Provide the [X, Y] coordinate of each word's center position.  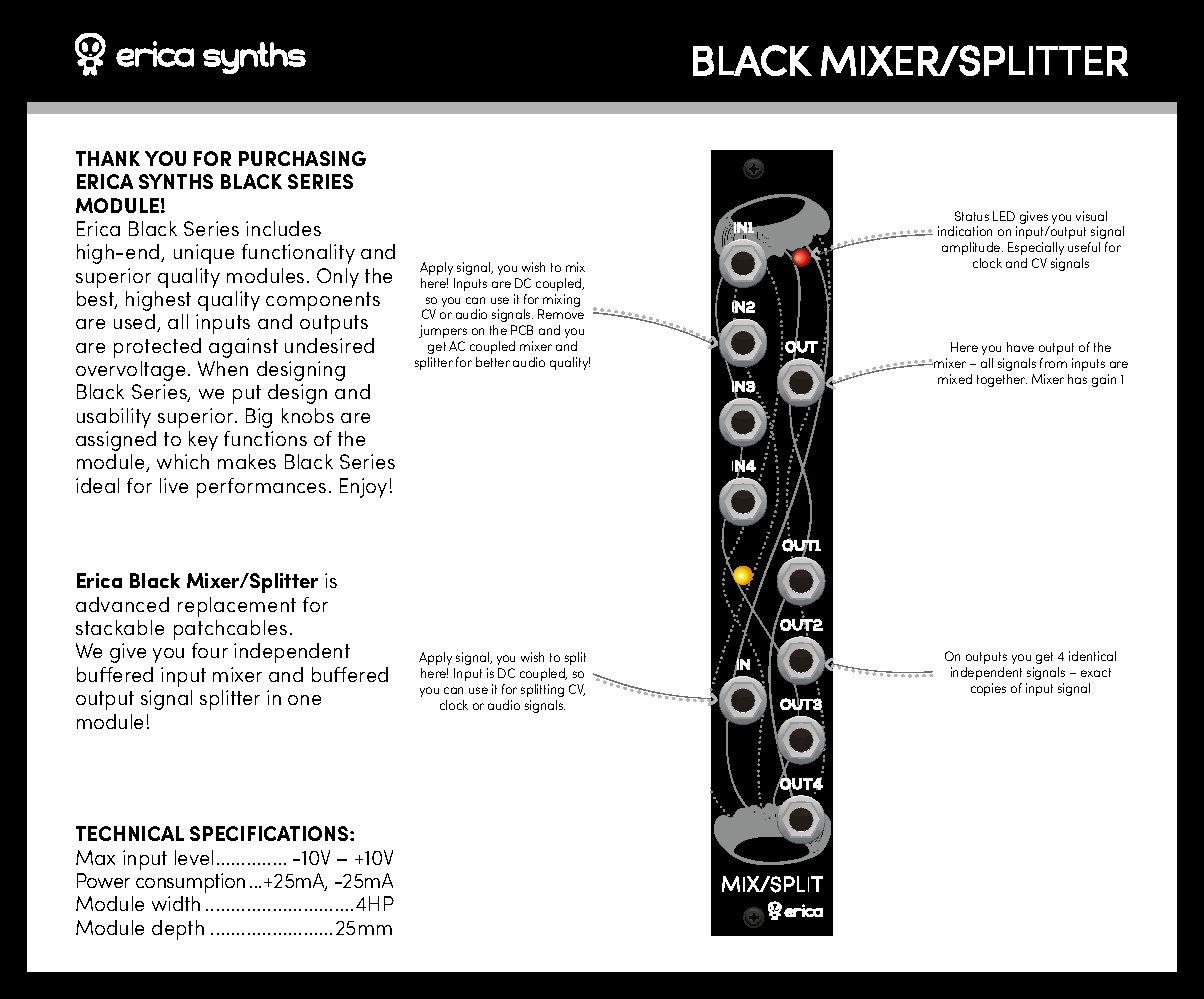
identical [1092, 656]
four [210, 650]
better [493, 362]
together [1002, 380]
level [194, 857]
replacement [237, 607]
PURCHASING [302, 158]
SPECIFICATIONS [270, 833]
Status [972, 216]
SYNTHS [176, 181]
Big [259, 418]
